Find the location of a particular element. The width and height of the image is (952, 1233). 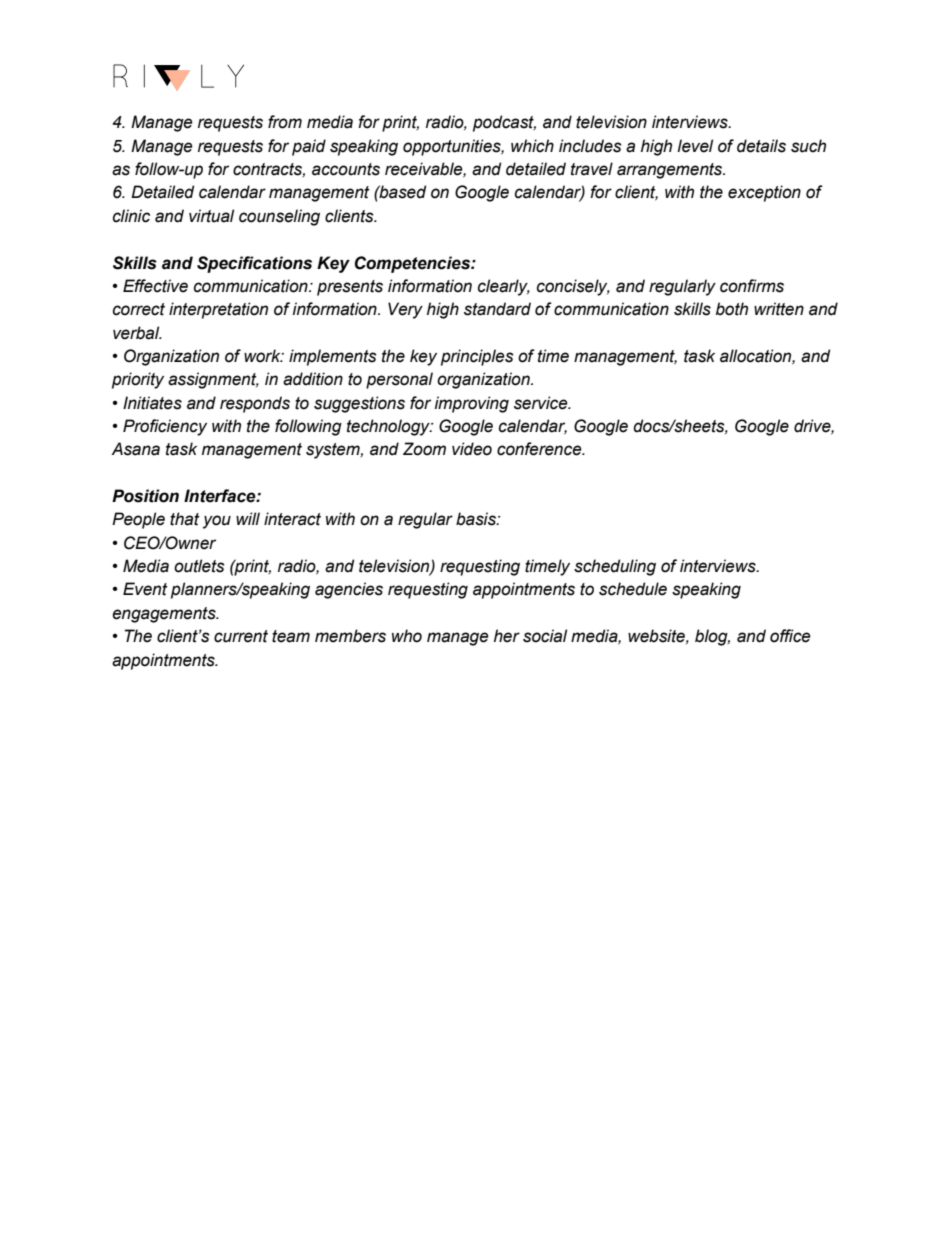

both is located at coordinates (732, 309).
